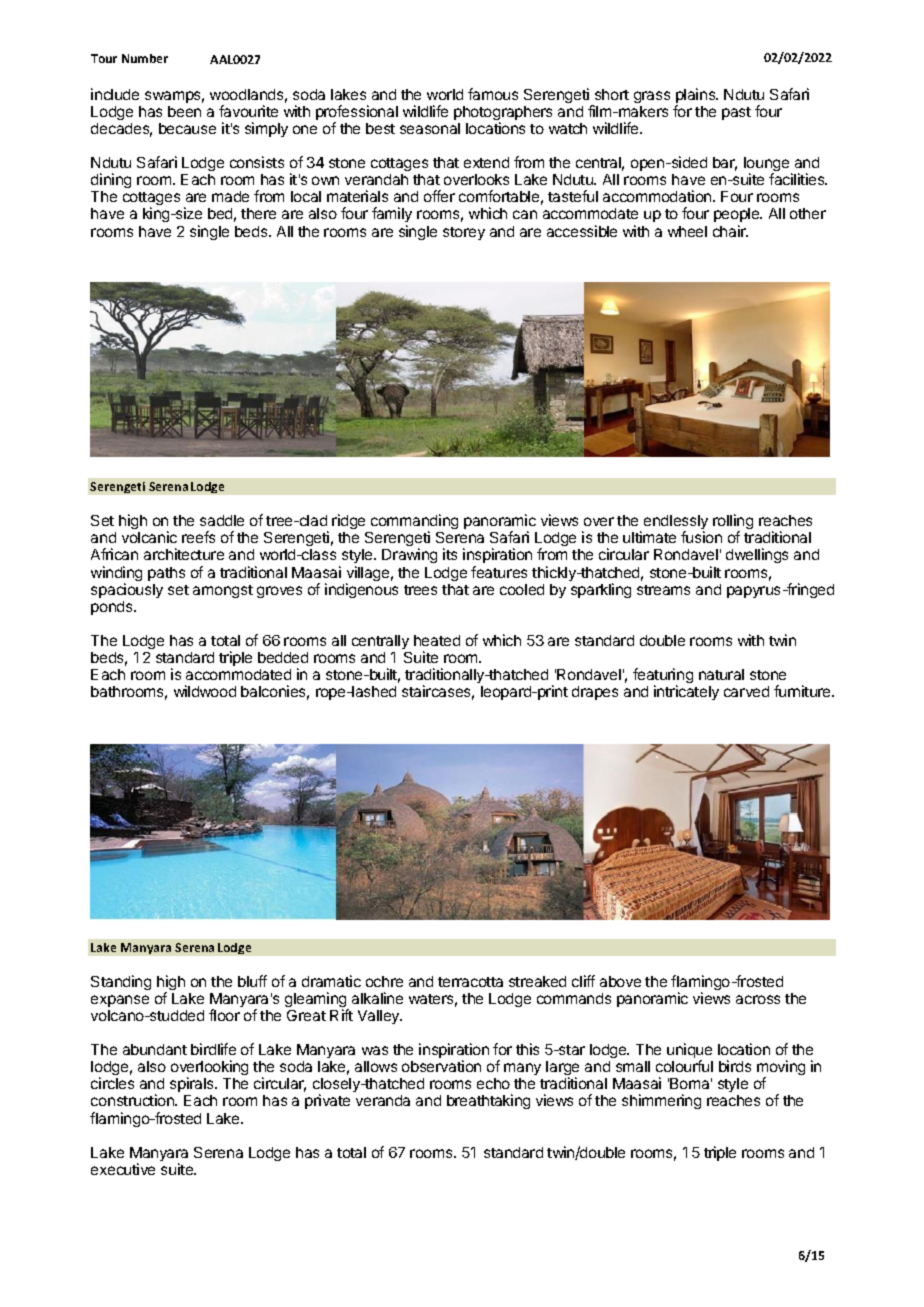  Describe the element at coordinates (493, 1083) in the image. I see `echo` at that location.
